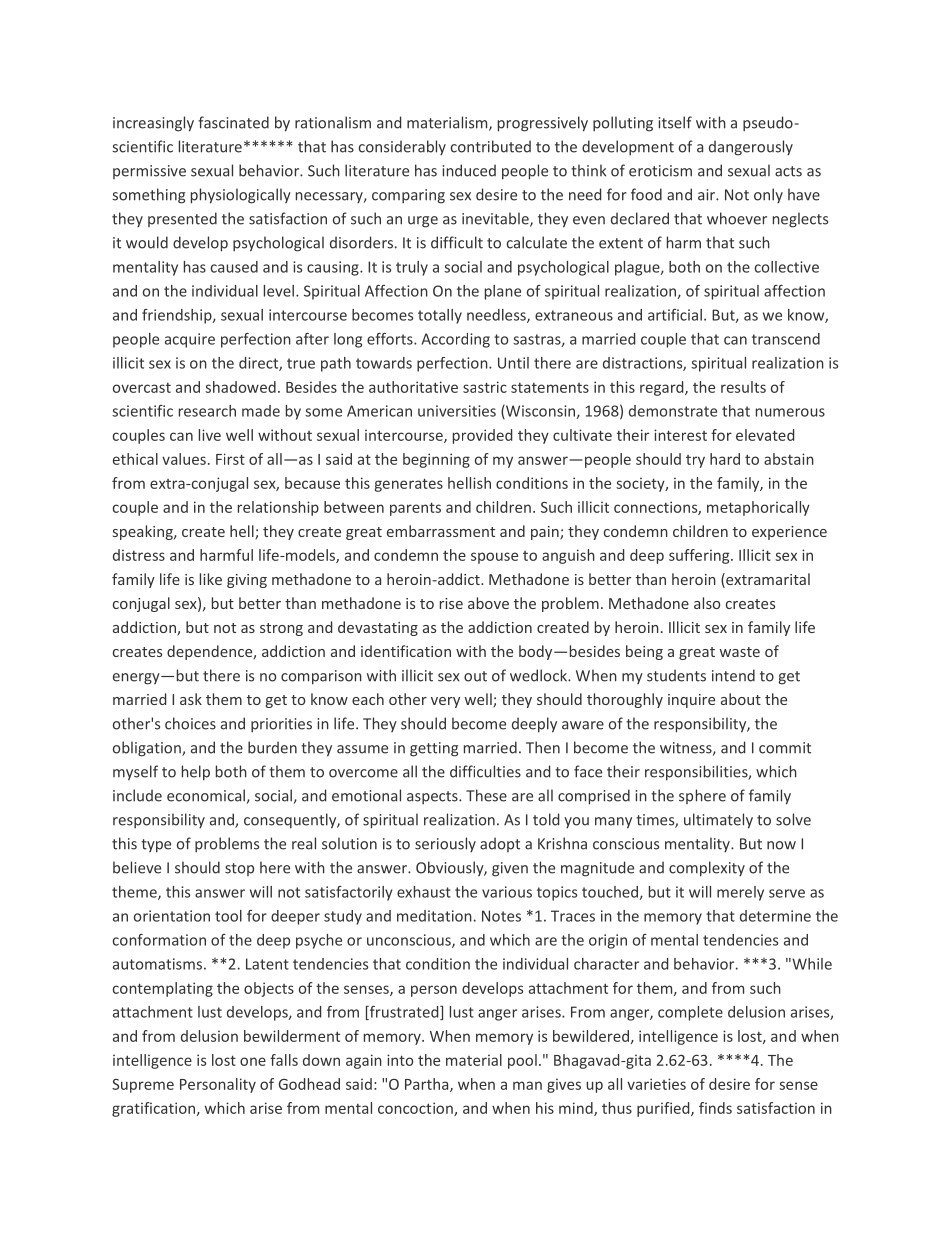 Image resolution: width=952 pixels, height=1233 pixels. What do you see at coordinates (707, 195) in the screenshot?
I see `air` at bounding box center [707, 195].
